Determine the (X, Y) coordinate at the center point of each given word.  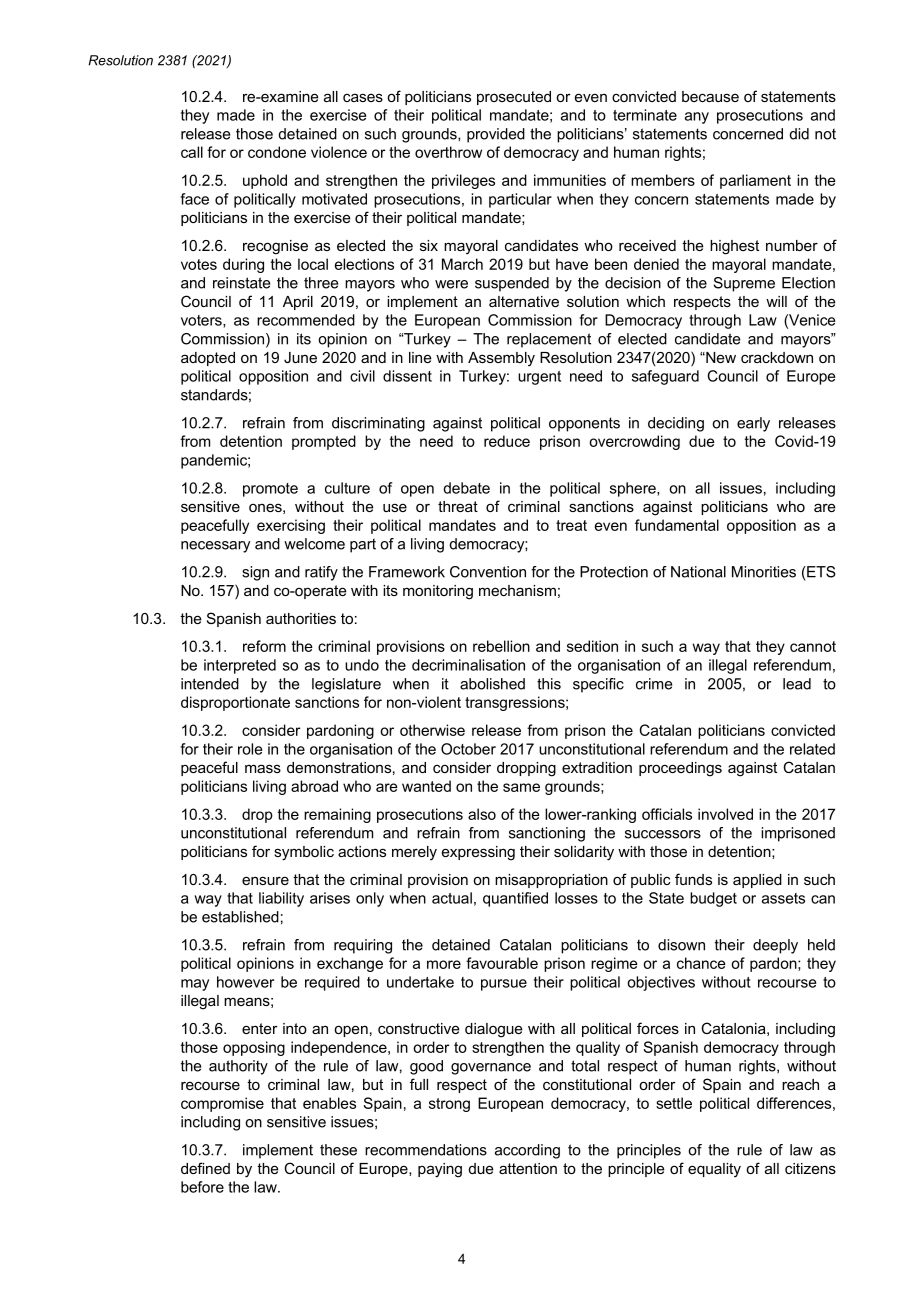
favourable (502, 963)
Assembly (501, 359)
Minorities (764, 572)
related (812, 749)
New (720, 357)
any (697, 118)
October (468, 749)
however (245, 982)
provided (496, 135)
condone (277, 152)
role (250, 749)
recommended (306, 320)
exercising (291, 526)
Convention (488, 572)
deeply (775, 946)
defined (205, 1168)
